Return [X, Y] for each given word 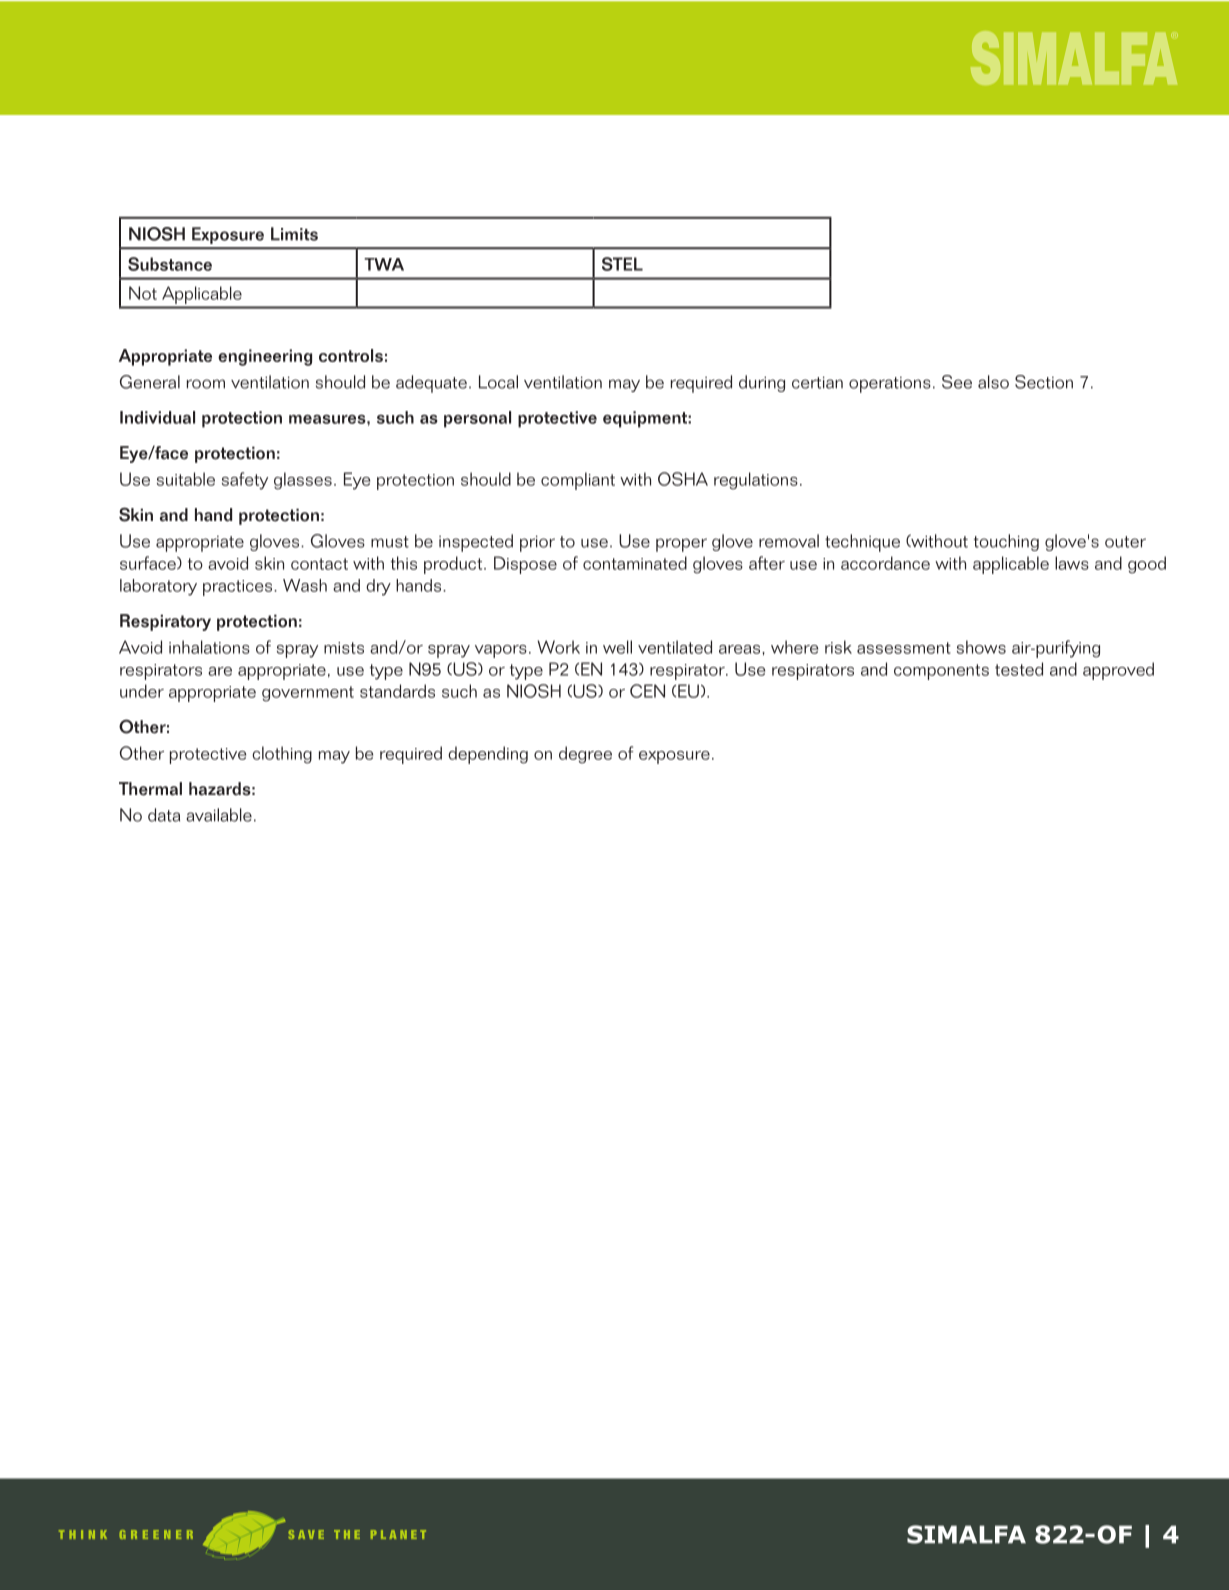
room [206, 384]
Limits [294, 234]
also [993, 382]
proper [681, 545]
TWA [384, 264]
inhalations [209, 647]
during [762, 383]
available [219, 815]
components [941, 672]
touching [1006, 542]
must [390, 542]
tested [1019, 669]
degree [585, 755]
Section [1044, 382]
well [617, 647]
